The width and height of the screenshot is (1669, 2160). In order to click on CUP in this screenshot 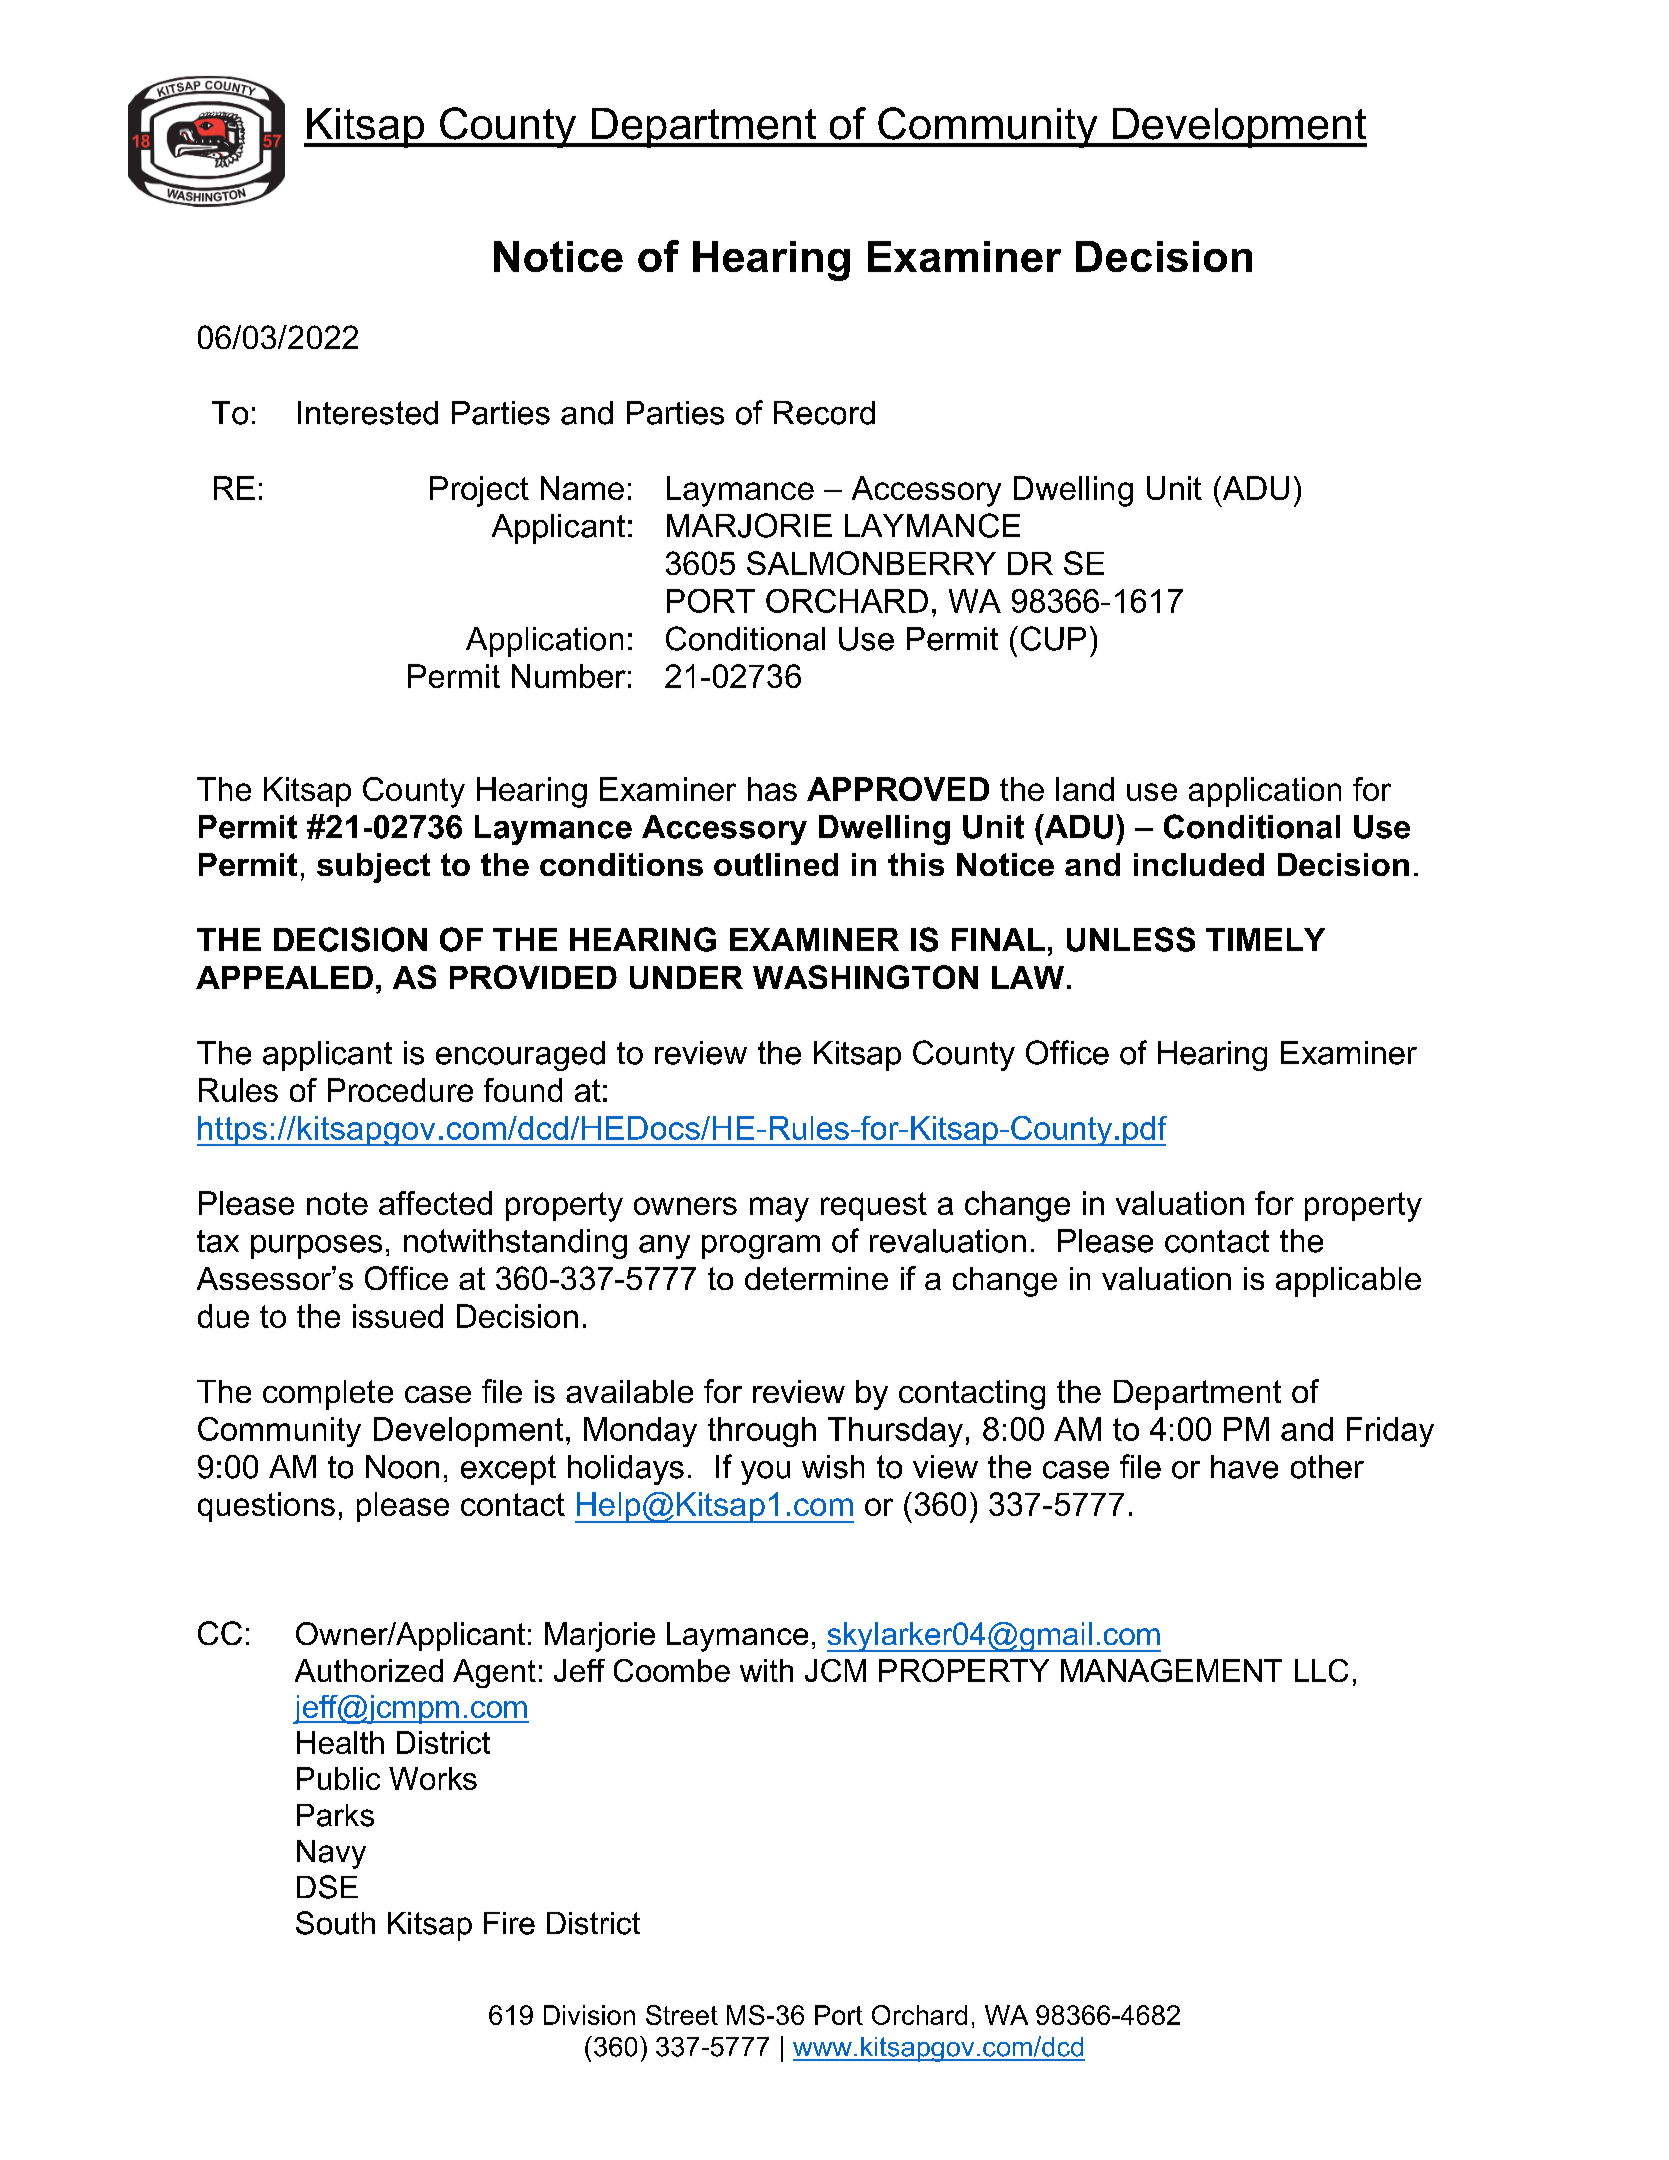, I will do `click(1053, 638)`.
